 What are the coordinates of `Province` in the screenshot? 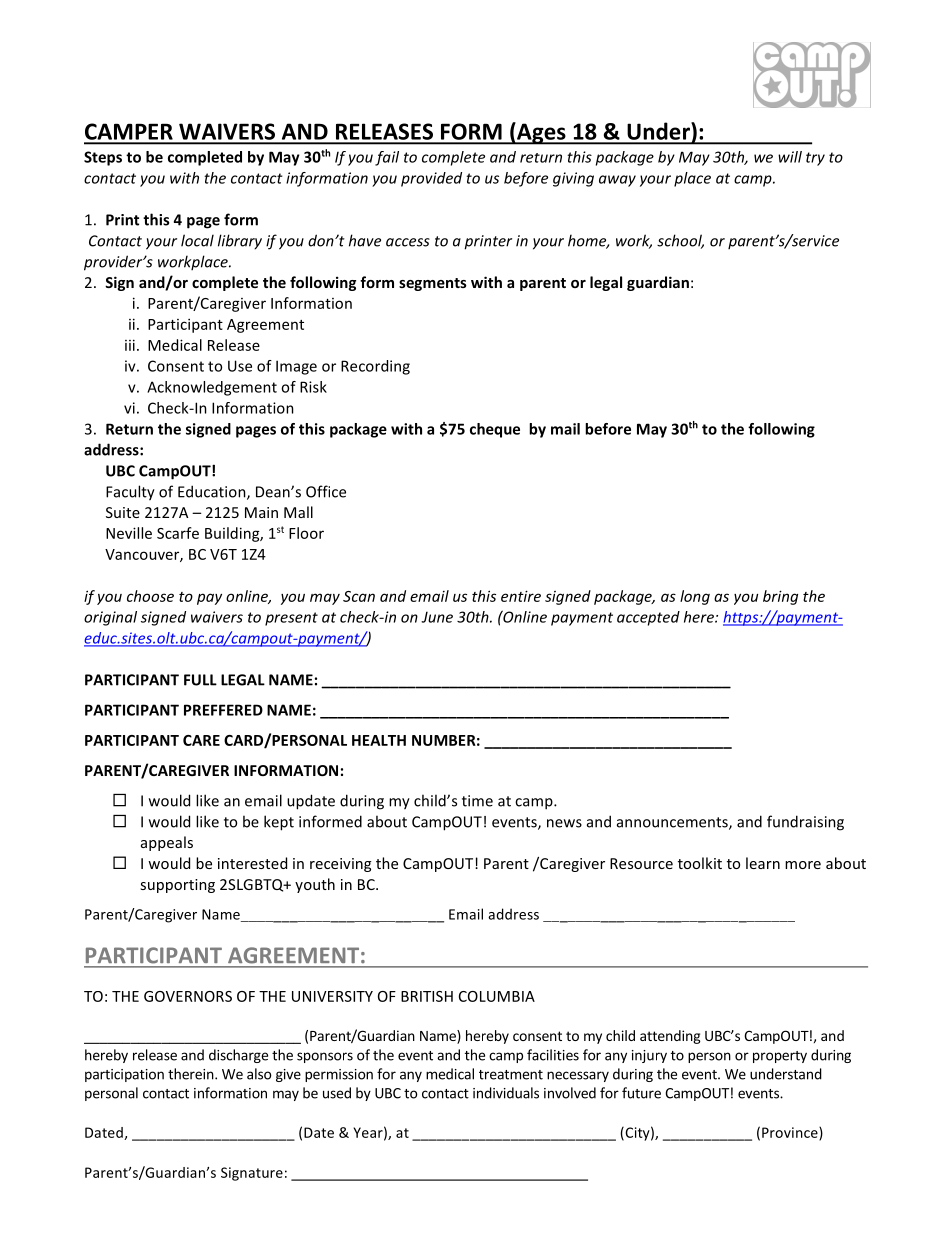 It's located at (791, 1133).
